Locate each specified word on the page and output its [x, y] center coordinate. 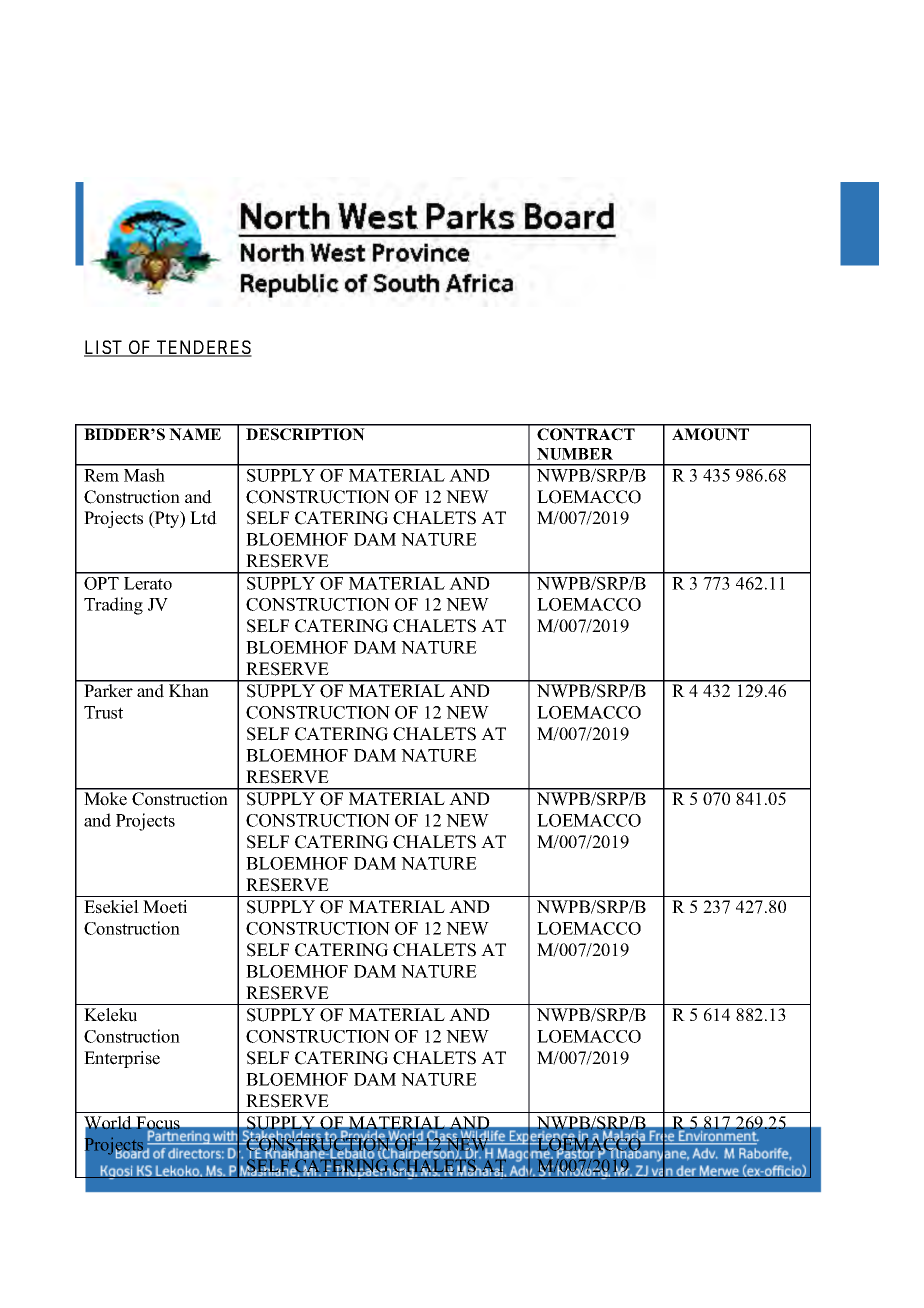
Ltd [203, 518]
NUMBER [575, 454]
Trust [103, 712]
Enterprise [122, 1059]
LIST [104, 348]
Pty [167, 519]
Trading [113, 606]
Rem [101, 475]
